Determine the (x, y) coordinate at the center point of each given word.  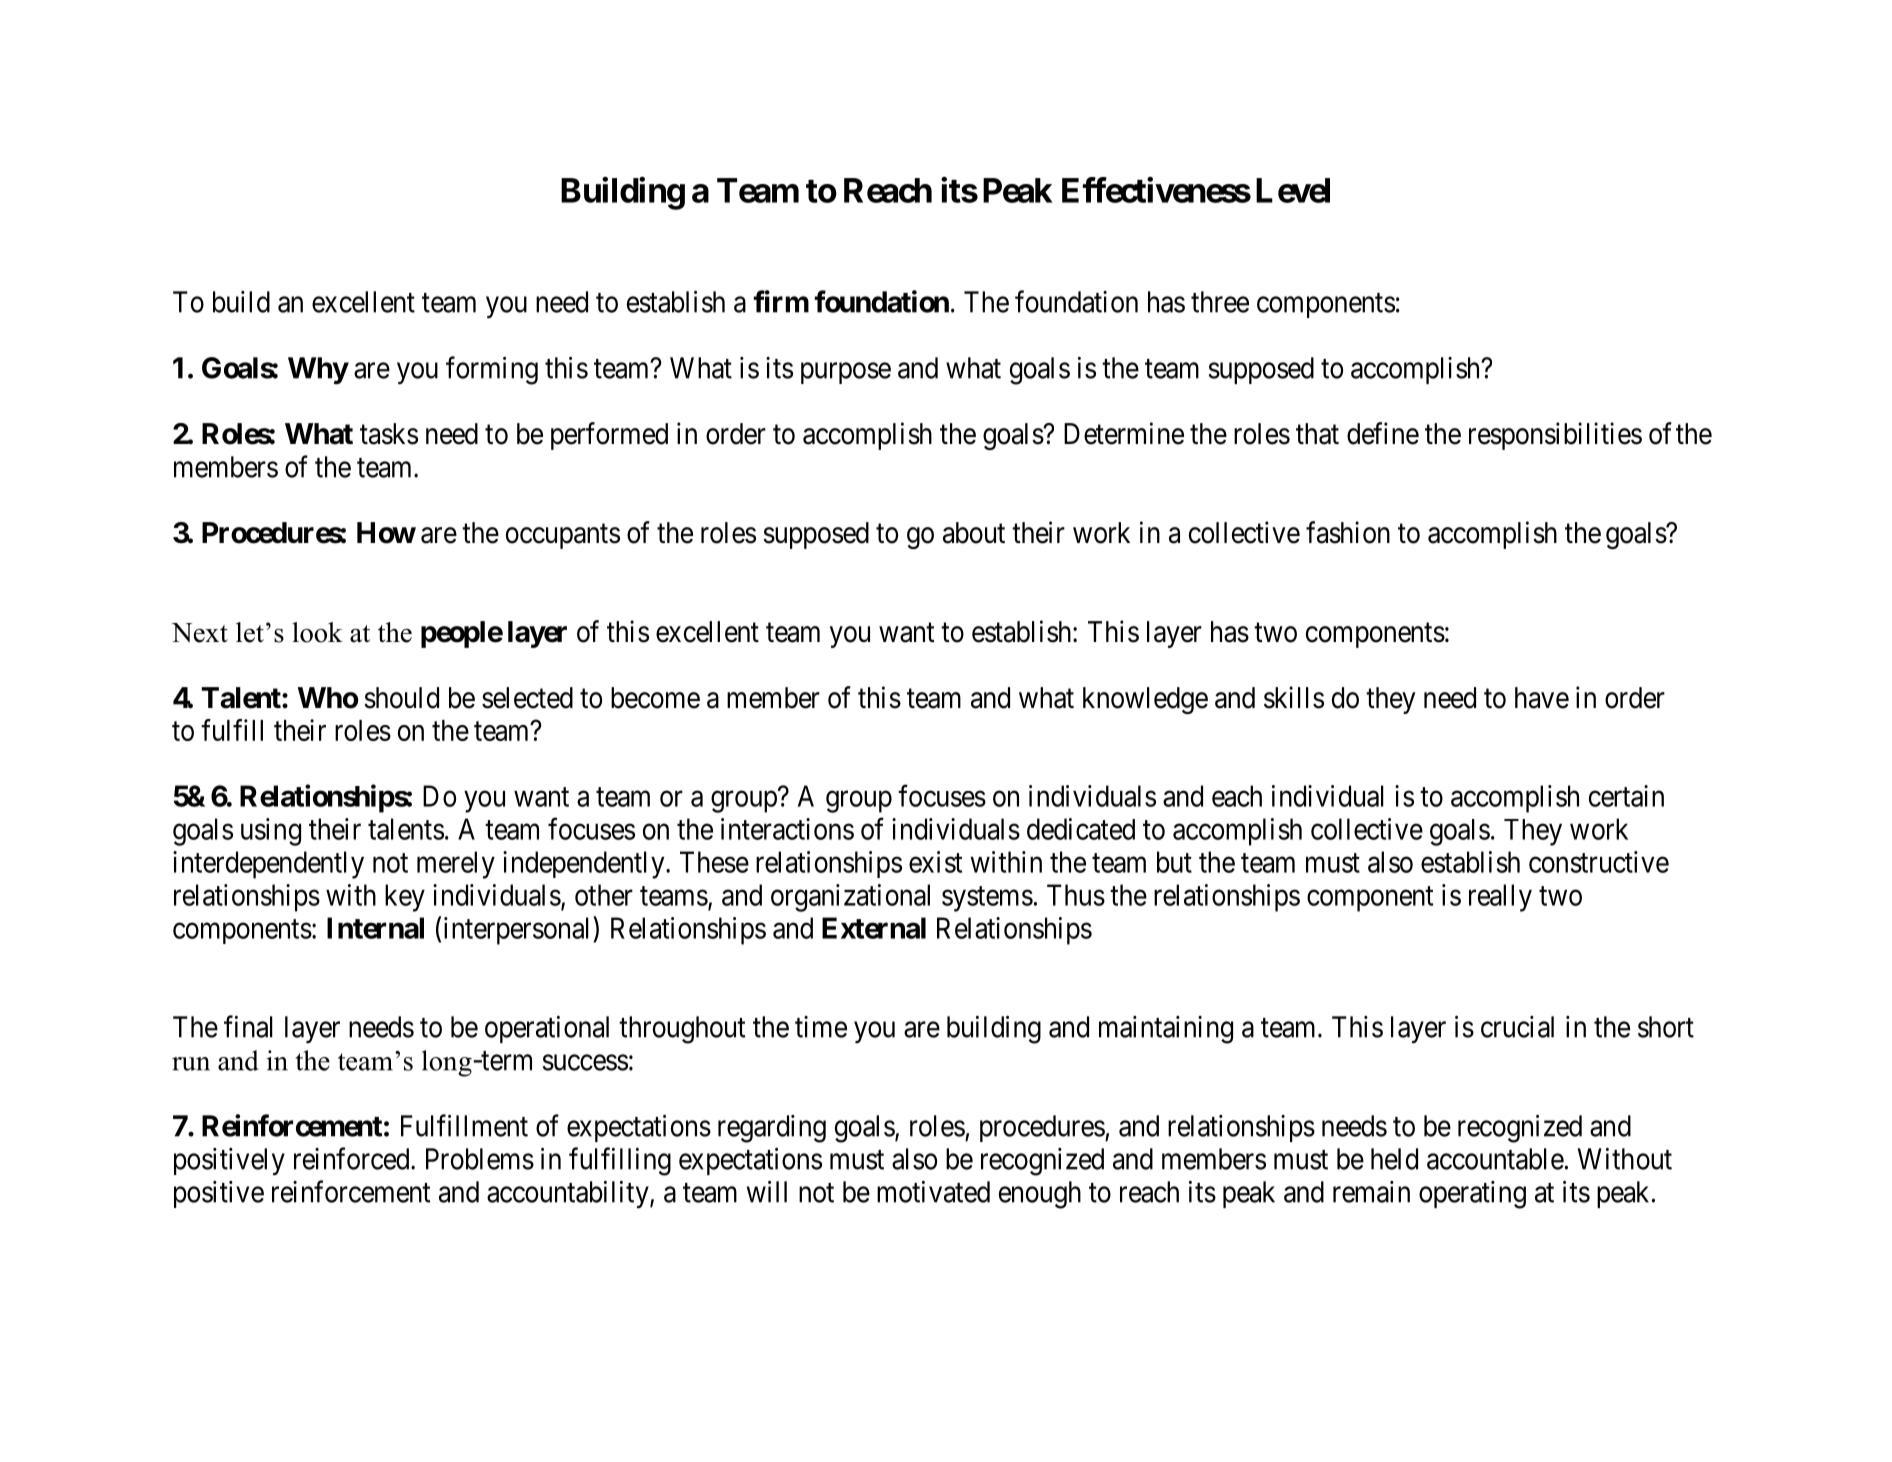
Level (1293, 190)
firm (781, 301)
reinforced (353, 1158)
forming (492, 370)
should (401, 698)
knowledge (1145, 700)
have (1542, 698)
